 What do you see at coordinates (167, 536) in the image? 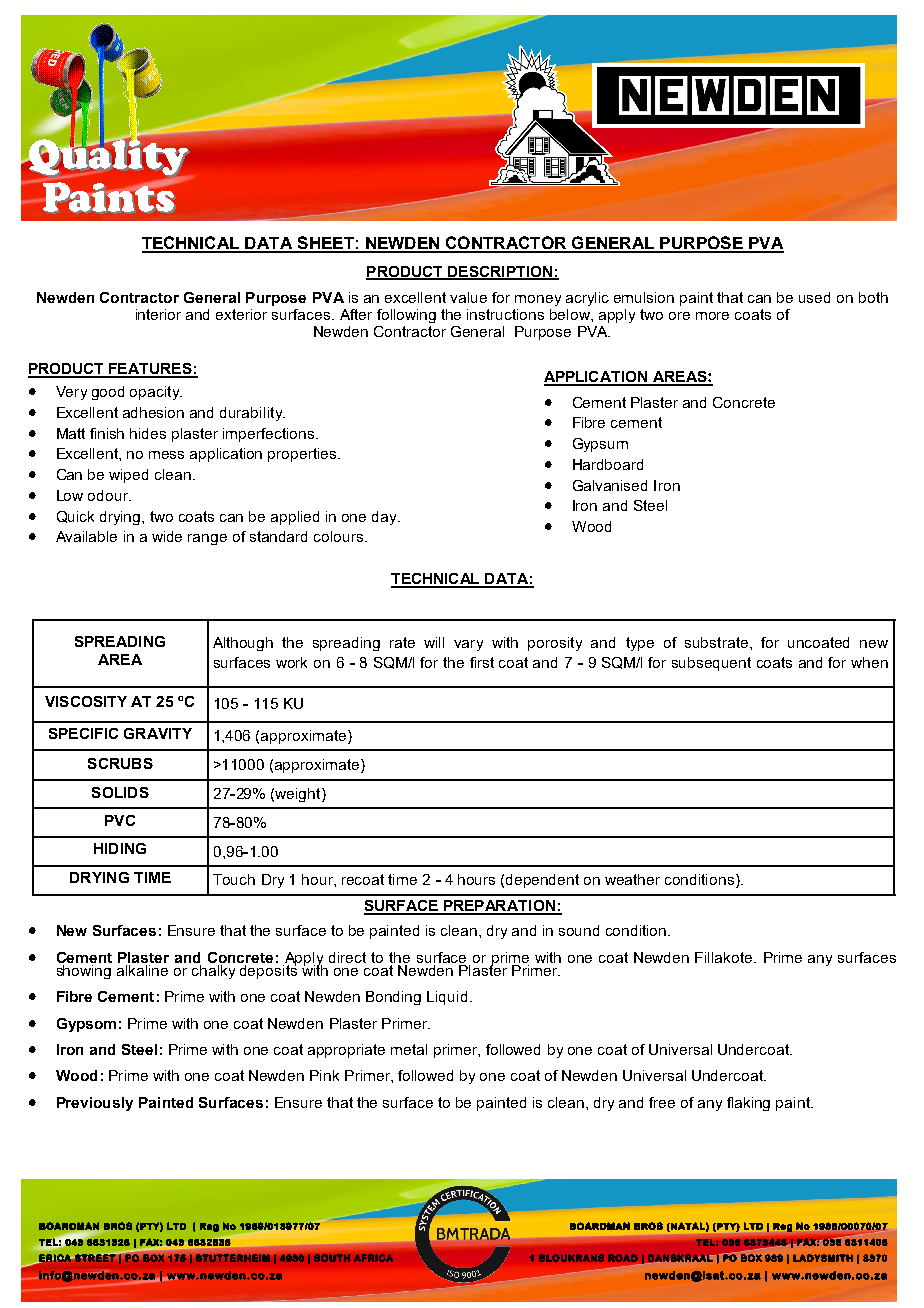
I see `wide` at bounding box center [167, 536].
